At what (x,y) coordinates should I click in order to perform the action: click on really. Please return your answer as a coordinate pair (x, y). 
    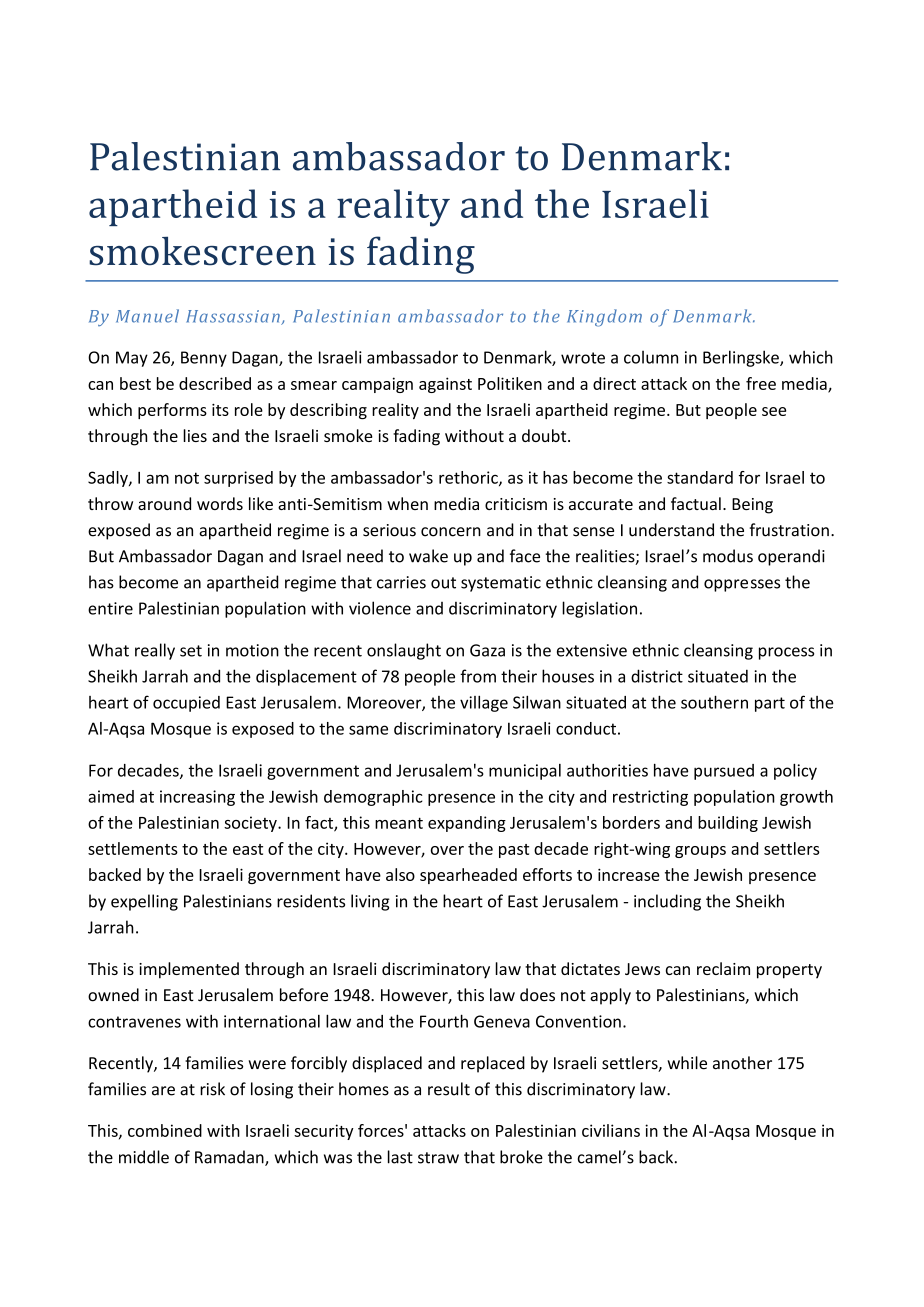
    Looking at the image, I should click on (155, 651).
